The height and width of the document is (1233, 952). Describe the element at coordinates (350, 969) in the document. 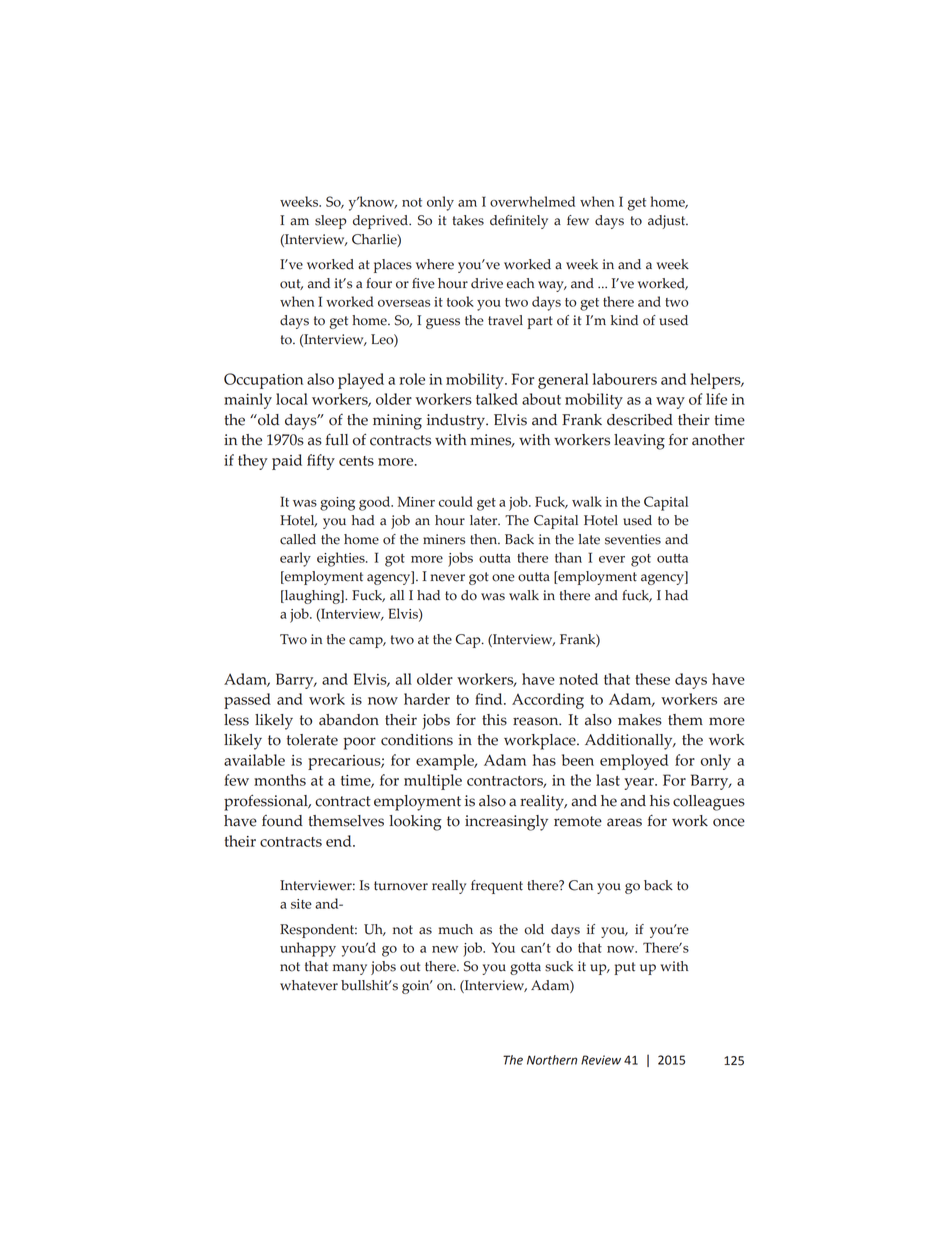

I see `many` at that location.
